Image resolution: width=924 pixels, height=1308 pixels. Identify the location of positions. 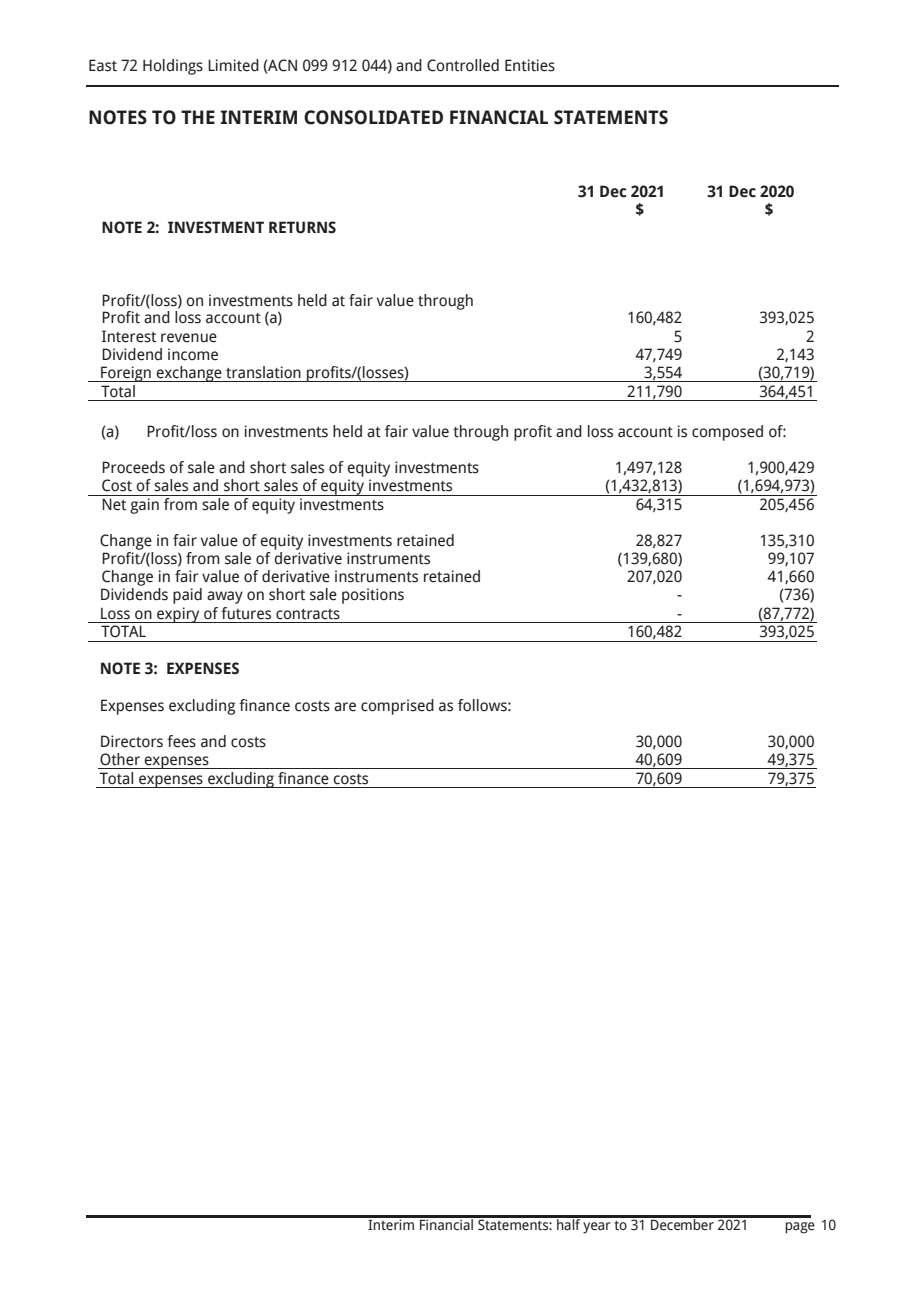
(373, 596).
